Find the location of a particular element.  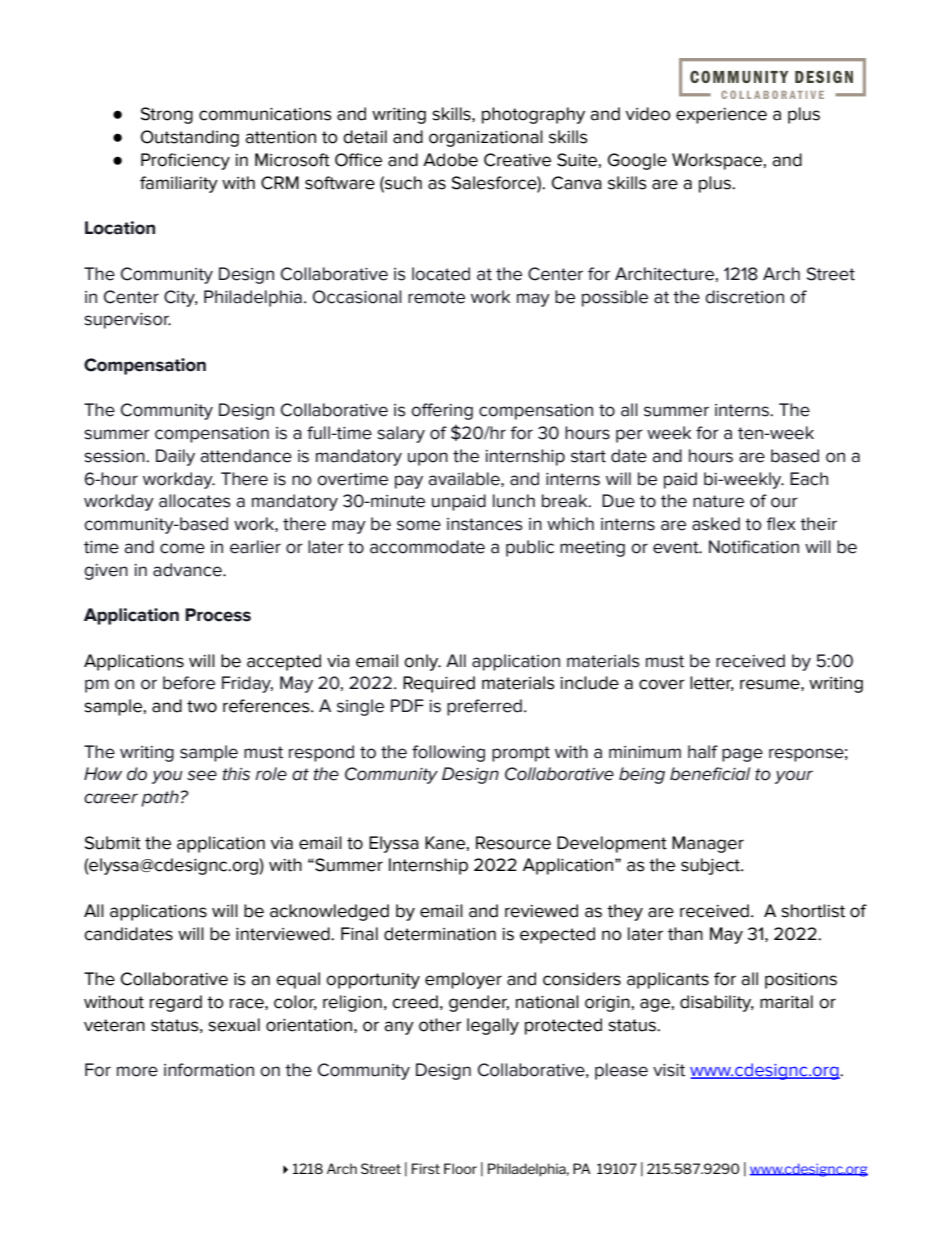

only is located at coordinates (422, 662).
